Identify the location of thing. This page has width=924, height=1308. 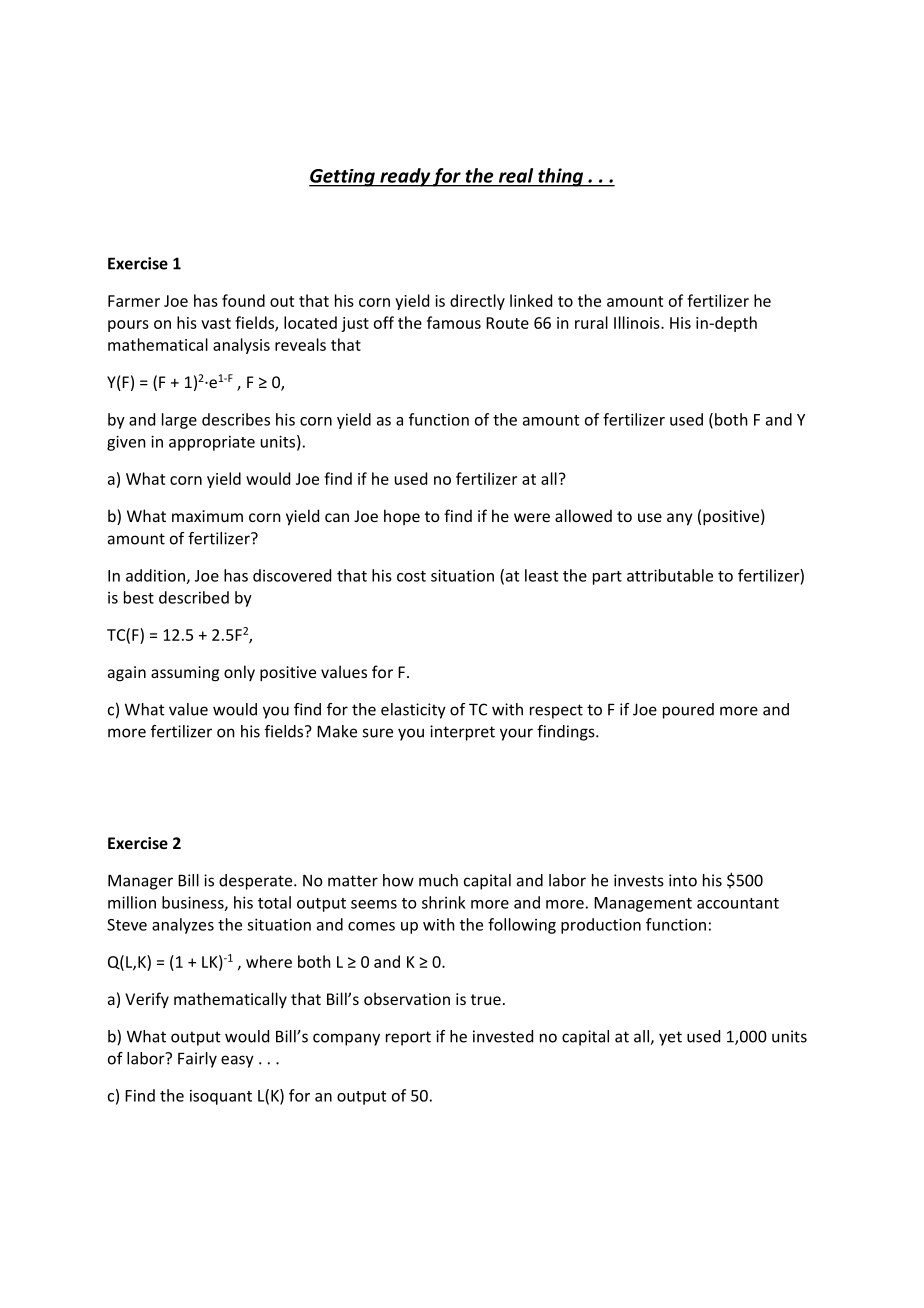
(561, 177).
